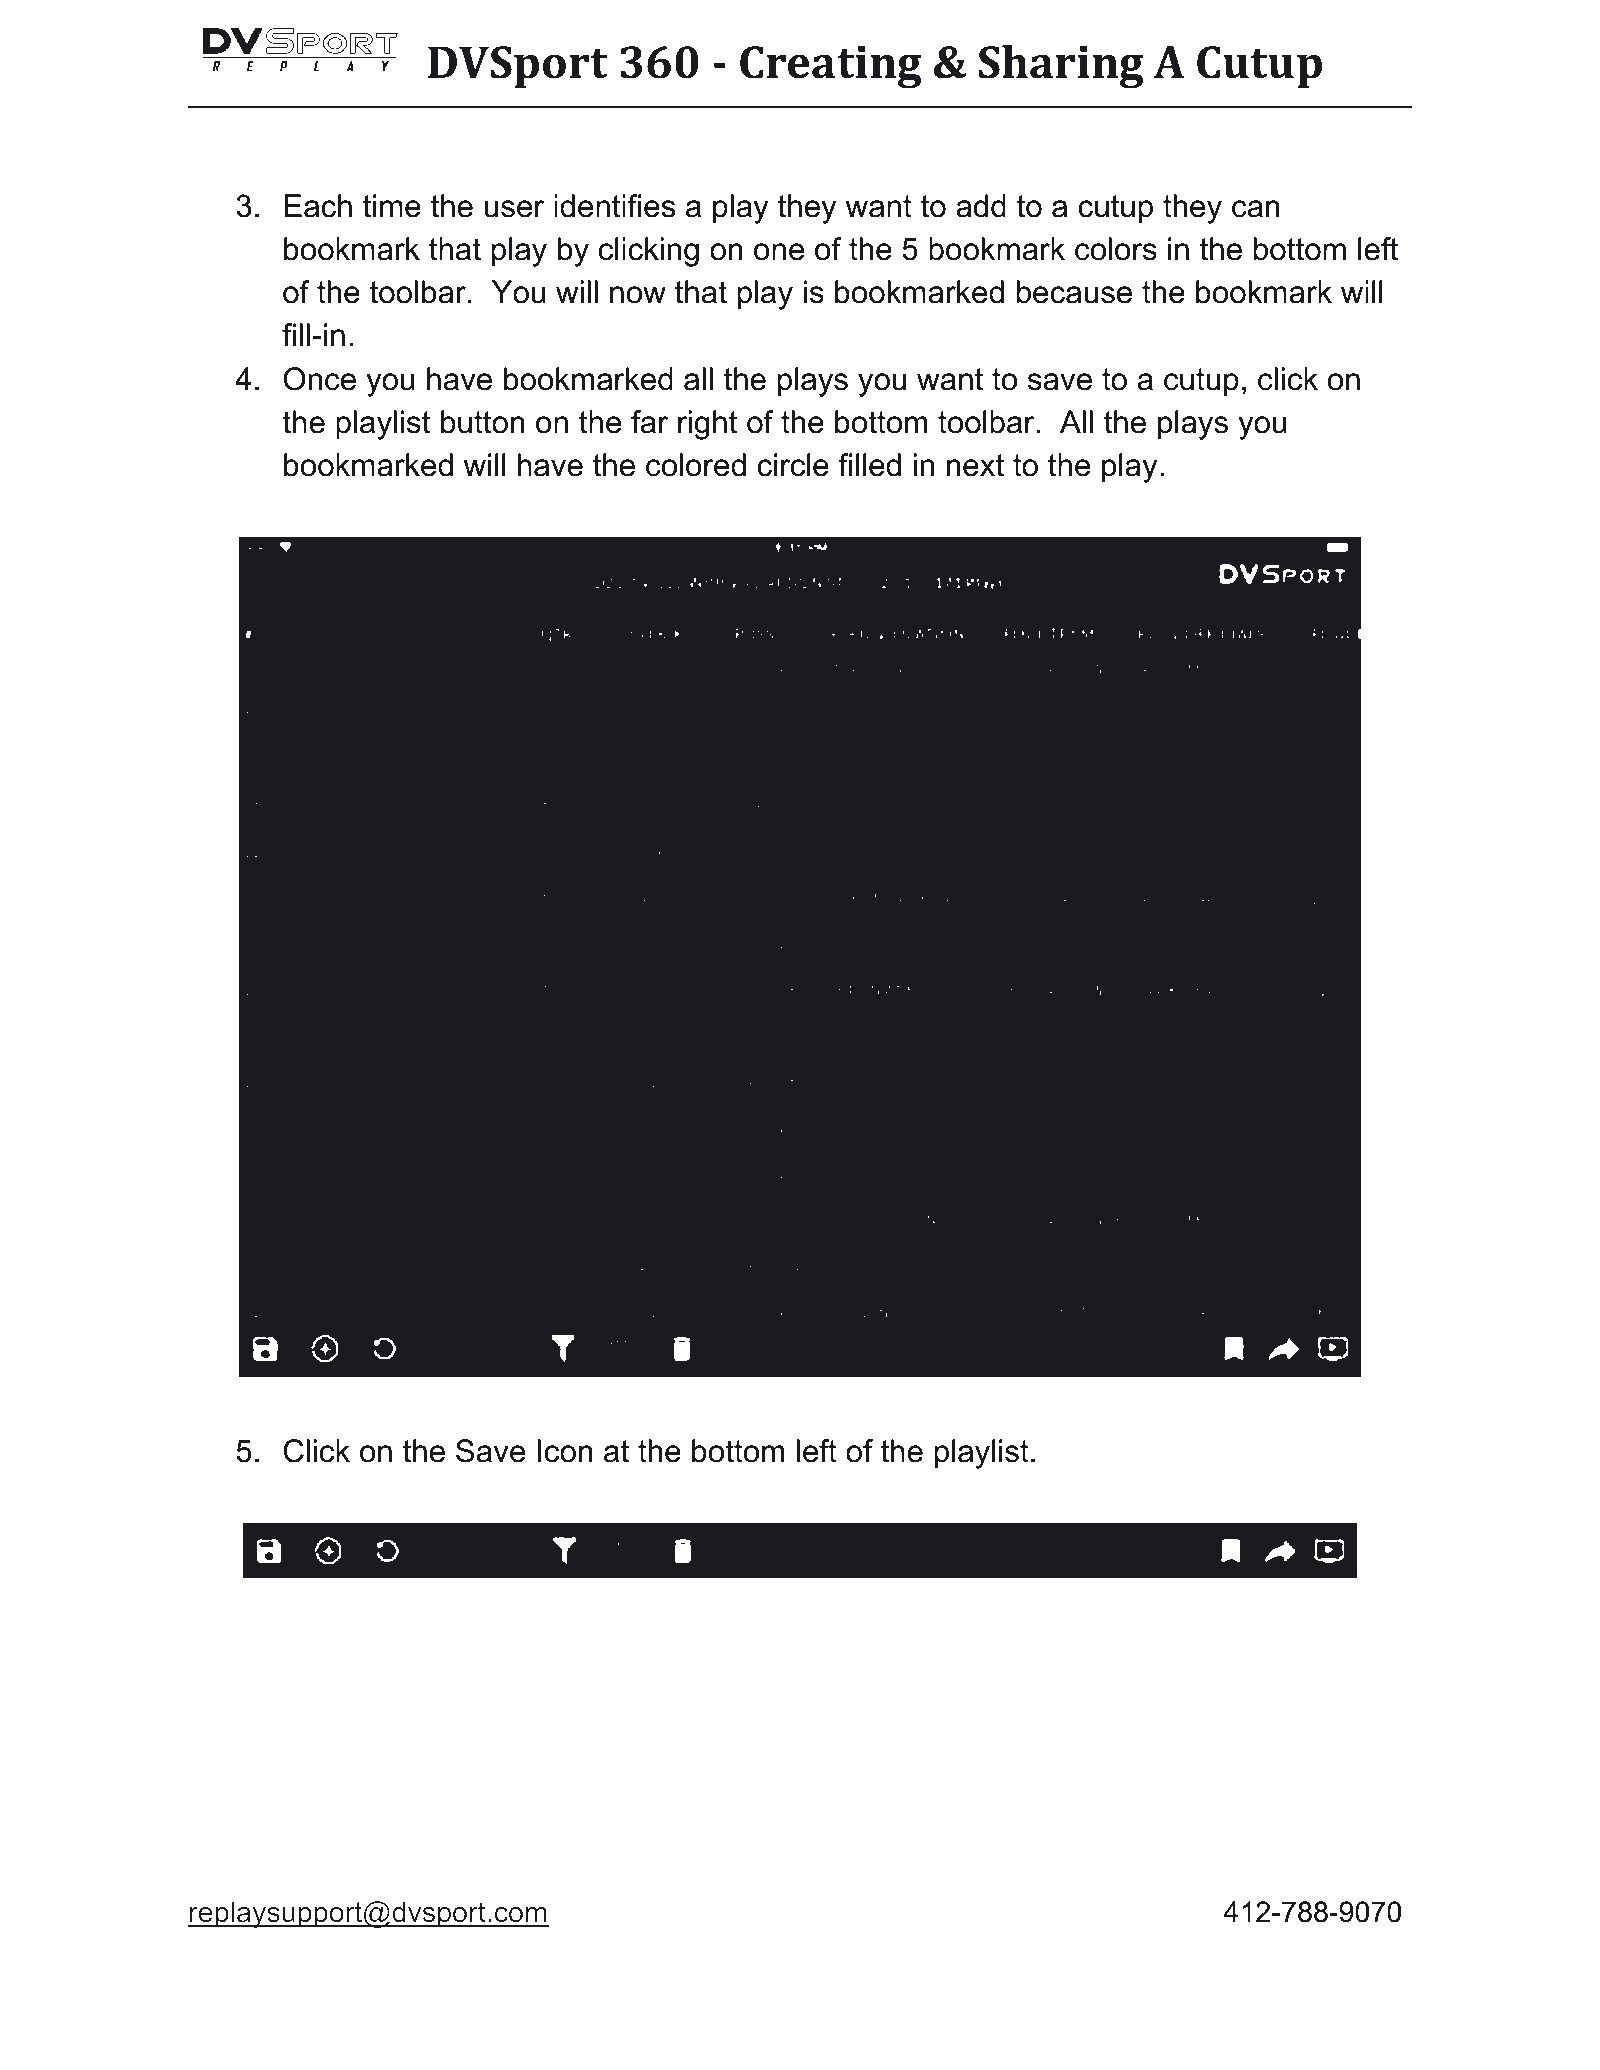 The height and width of the screenshot is (2070, 1600). Describe the element at coordinates (649, 422) in the screenshot. I see `far` at that location.
